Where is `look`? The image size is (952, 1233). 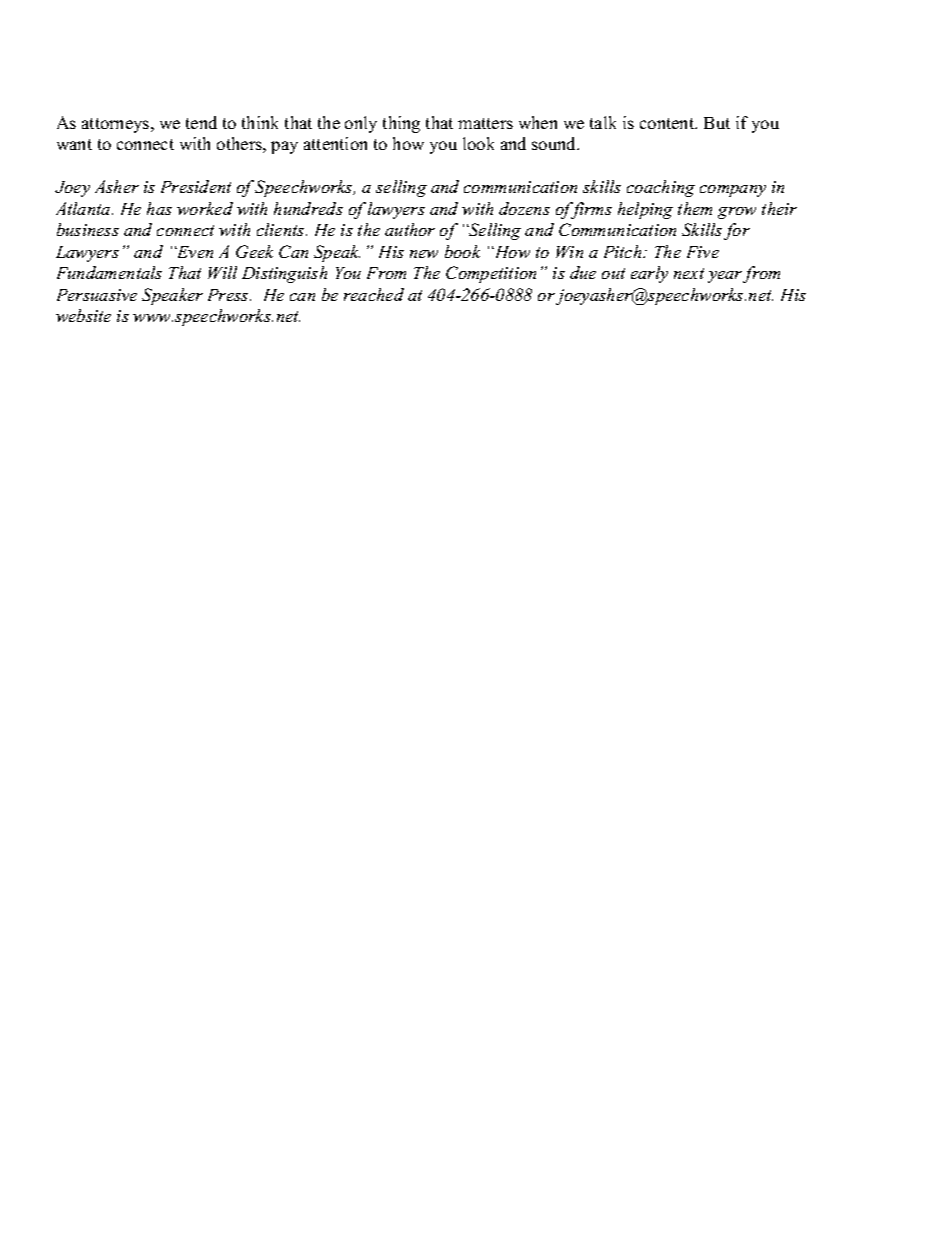 look is located at coordinates (478, 143).
